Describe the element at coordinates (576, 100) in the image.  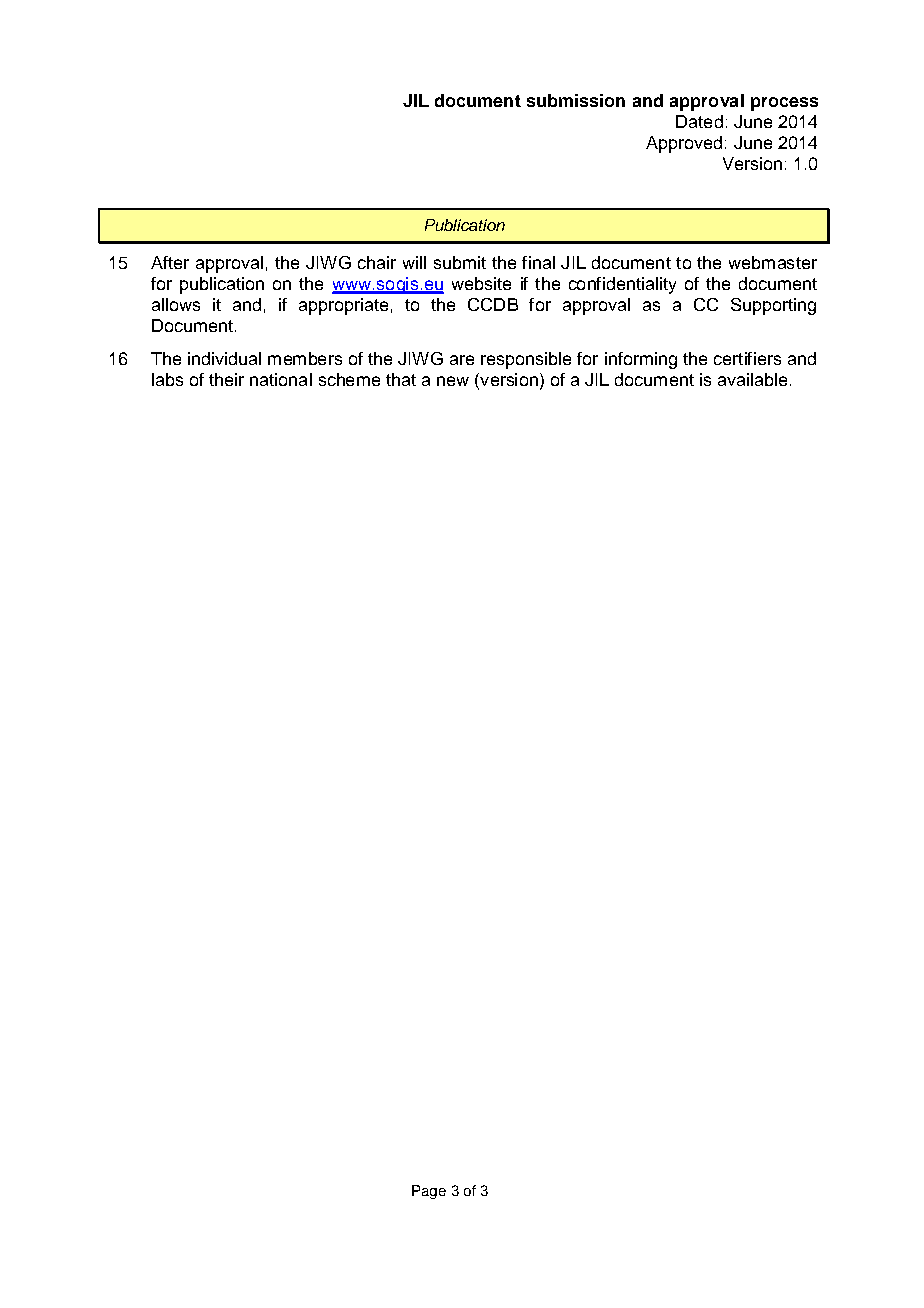
I see `submission` at that location.
